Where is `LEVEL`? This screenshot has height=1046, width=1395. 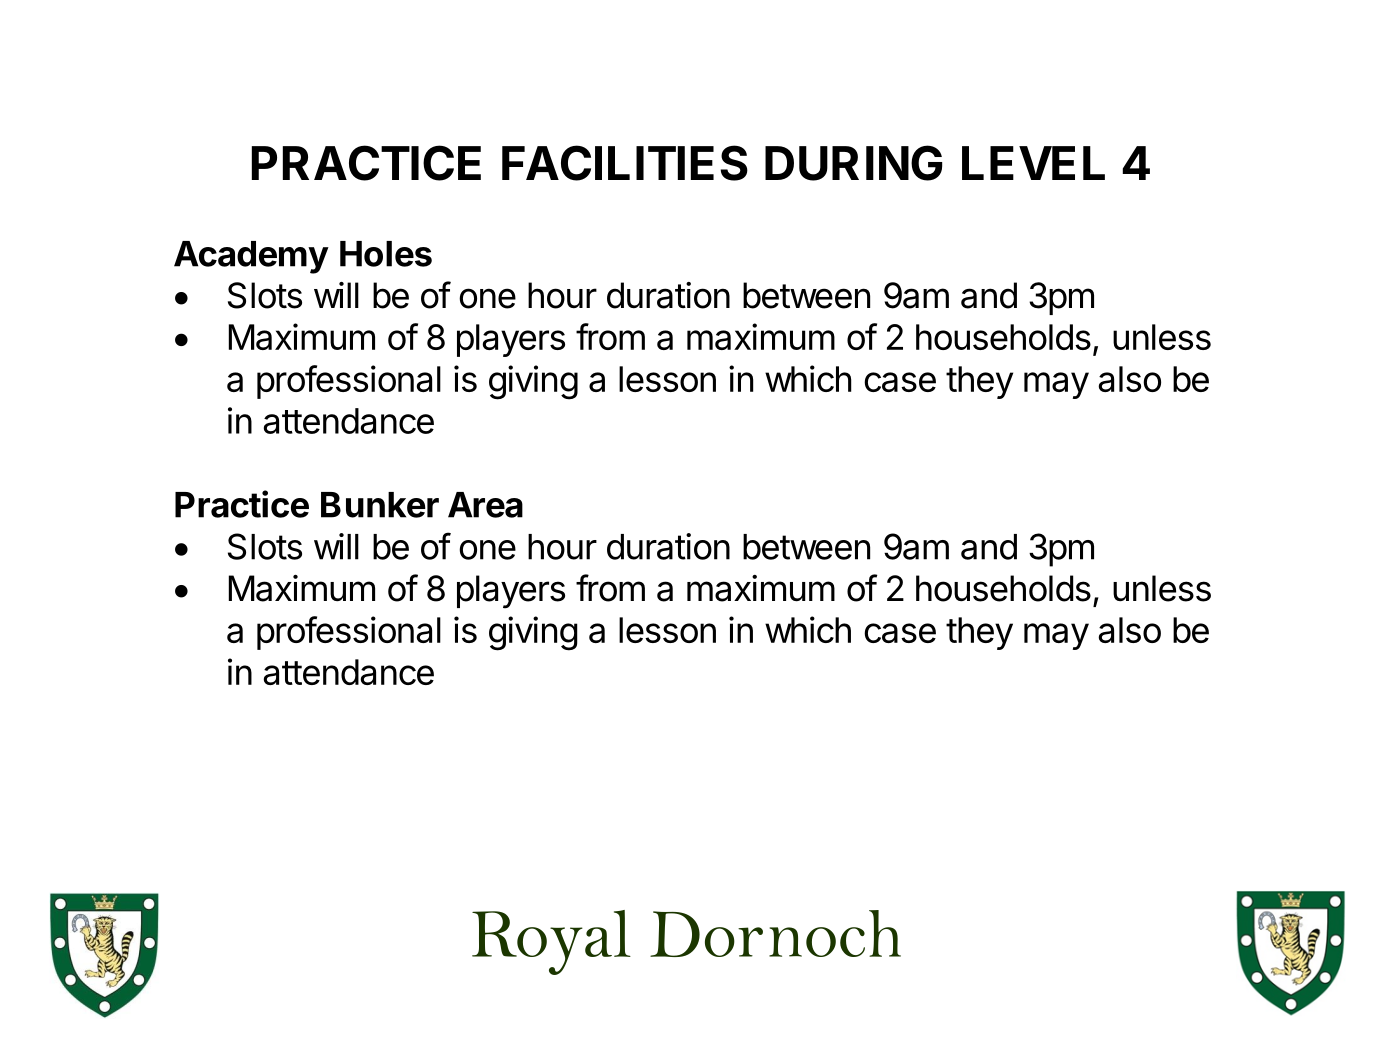 LEVEL is located at coordinates (1033, 163).
